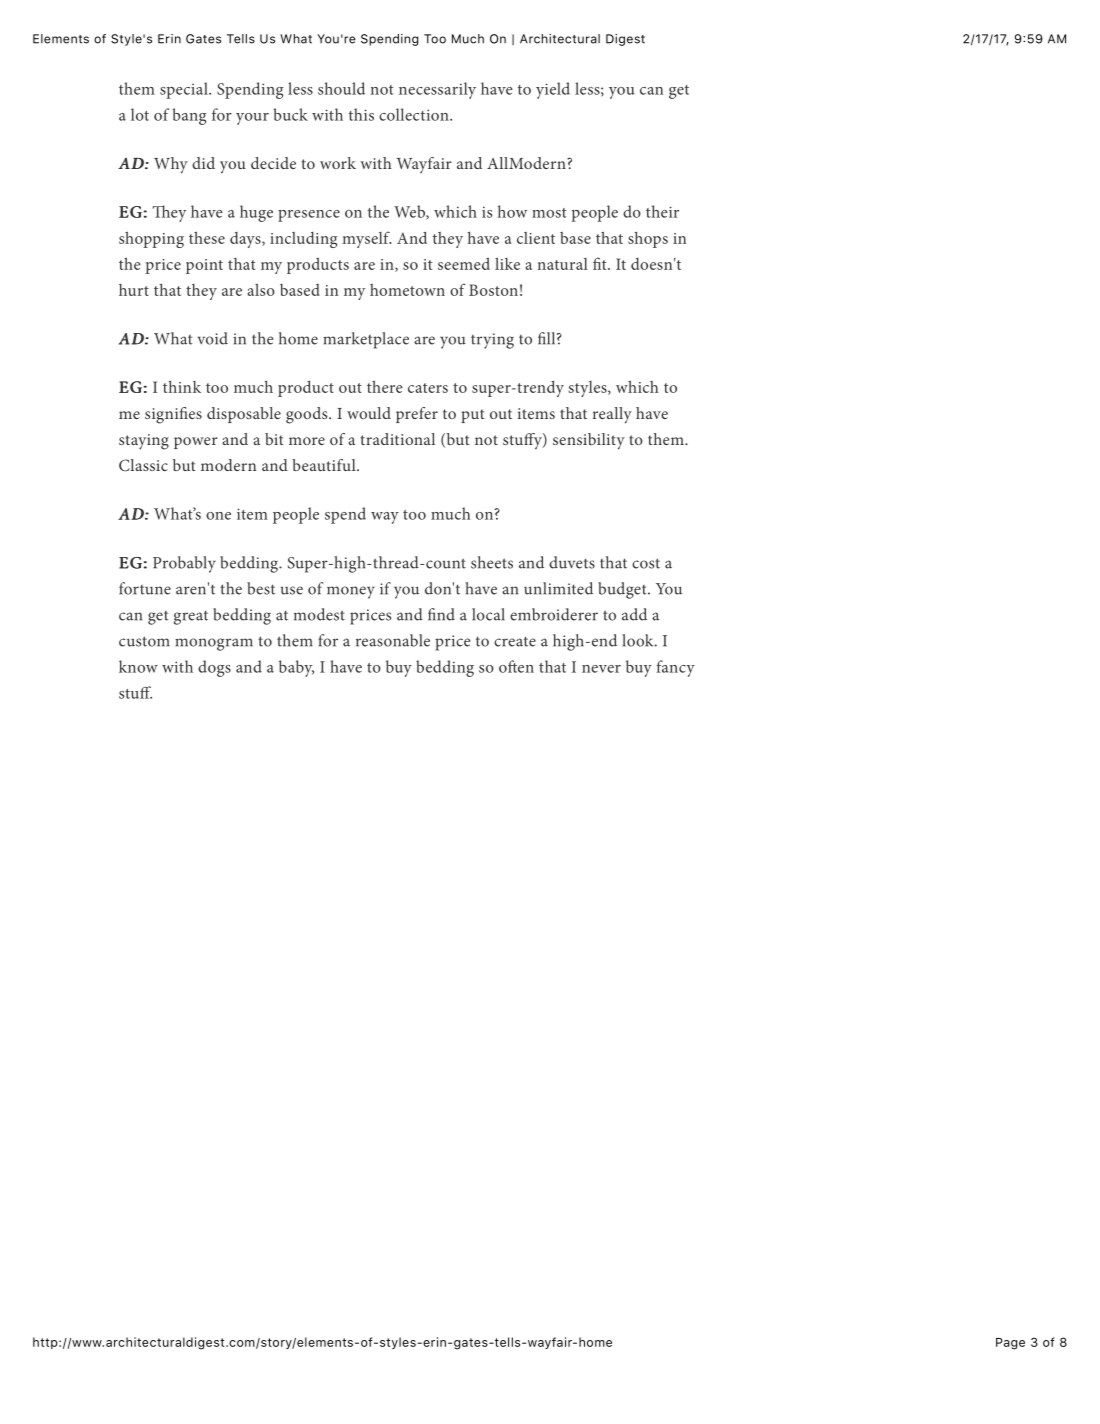 The width and height of the screenshot is (1100, 1424). Describe the element at coordinates (558, 588) in the screenshot. I see `unlimited` at that location.
